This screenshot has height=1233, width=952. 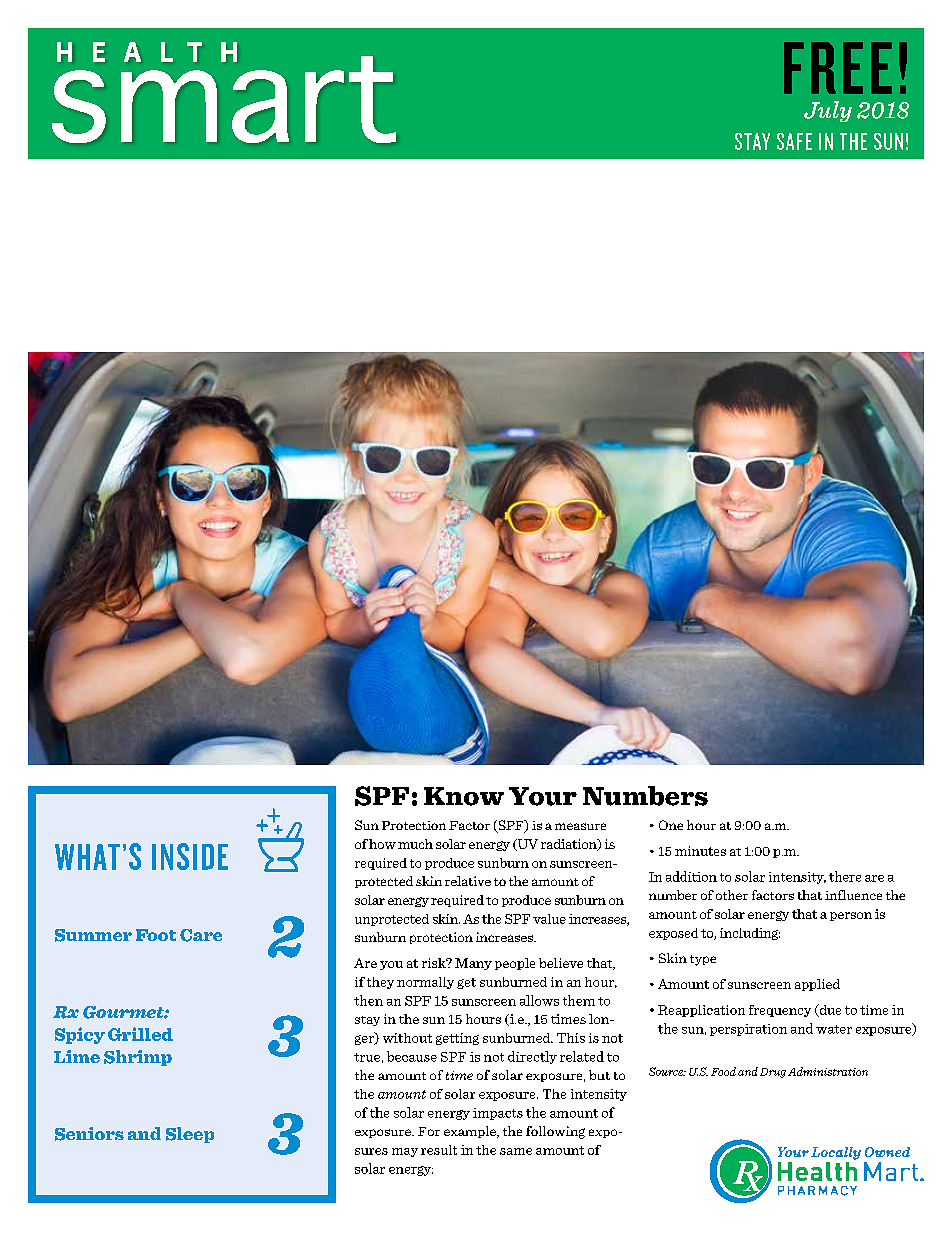 What do you see at coordinates (828, 111) in the screenshot?
I see `July` at bounding box center [828, 111].
